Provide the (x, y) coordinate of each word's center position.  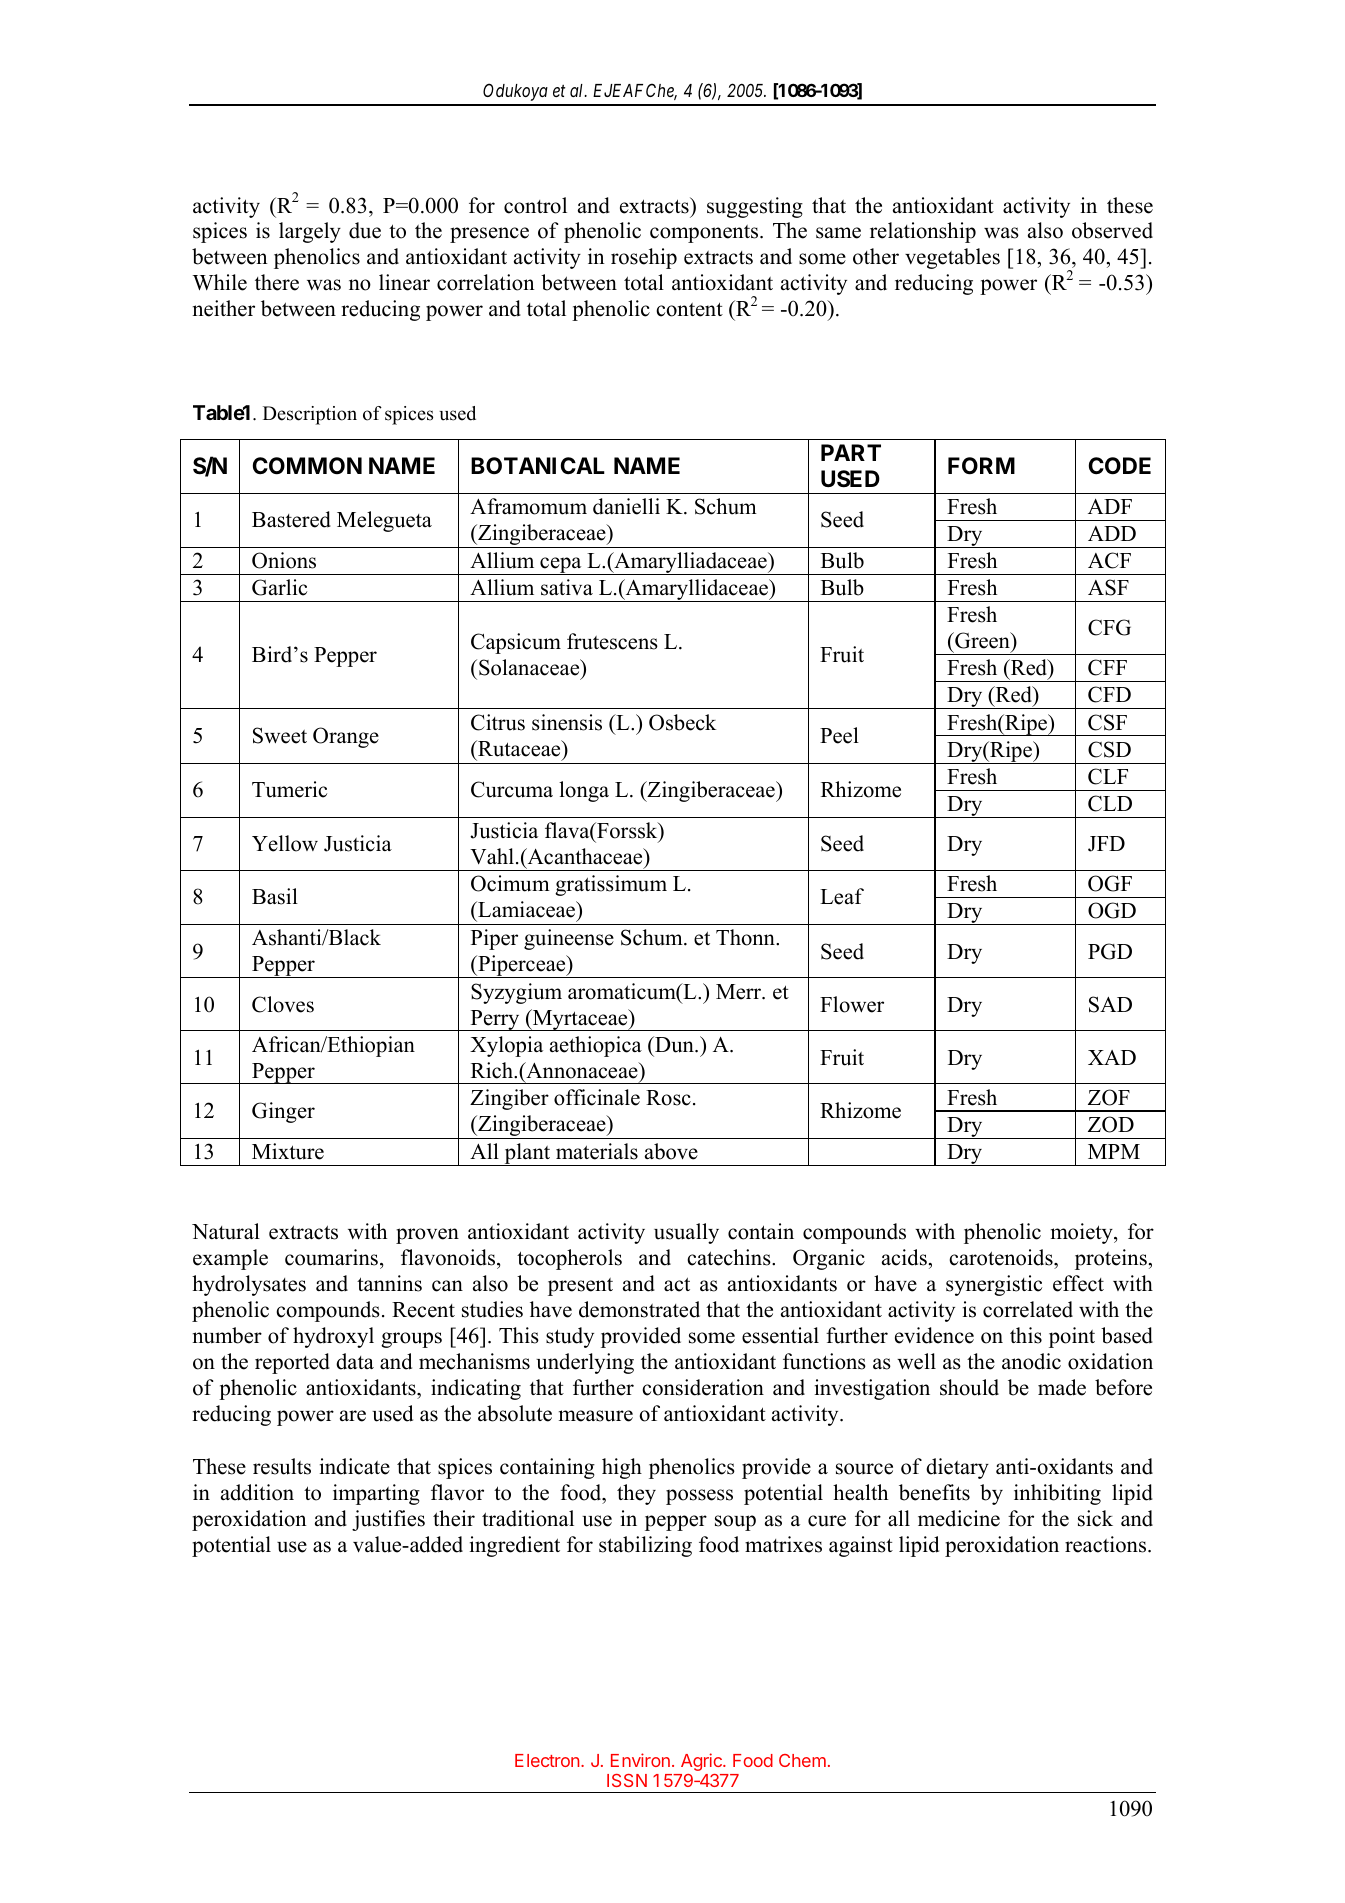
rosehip (644, 258)
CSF (1107, 722)
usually (686, 1233)
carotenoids (1002, 1259)
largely (310, 232)
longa (584, 791)
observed (1112, 230)
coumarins (331, 1257)
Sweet (280, 735)
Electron (548, 1760)
